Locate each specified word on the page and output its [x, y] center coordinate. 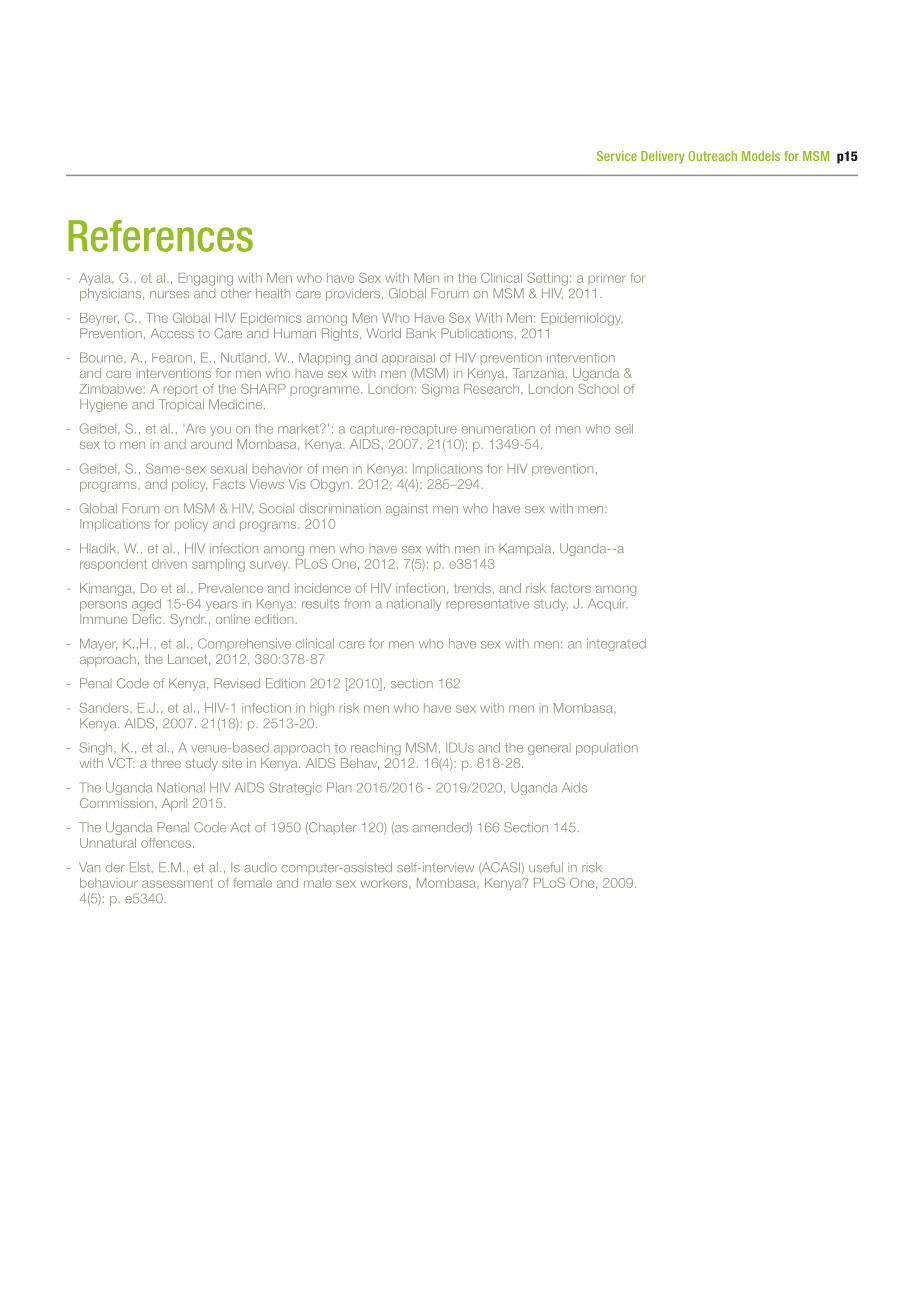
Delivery [662, 157]
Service [617, 156]
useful [546, 867]
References [160, 236]
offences [167, 843]
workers [385, 883]
